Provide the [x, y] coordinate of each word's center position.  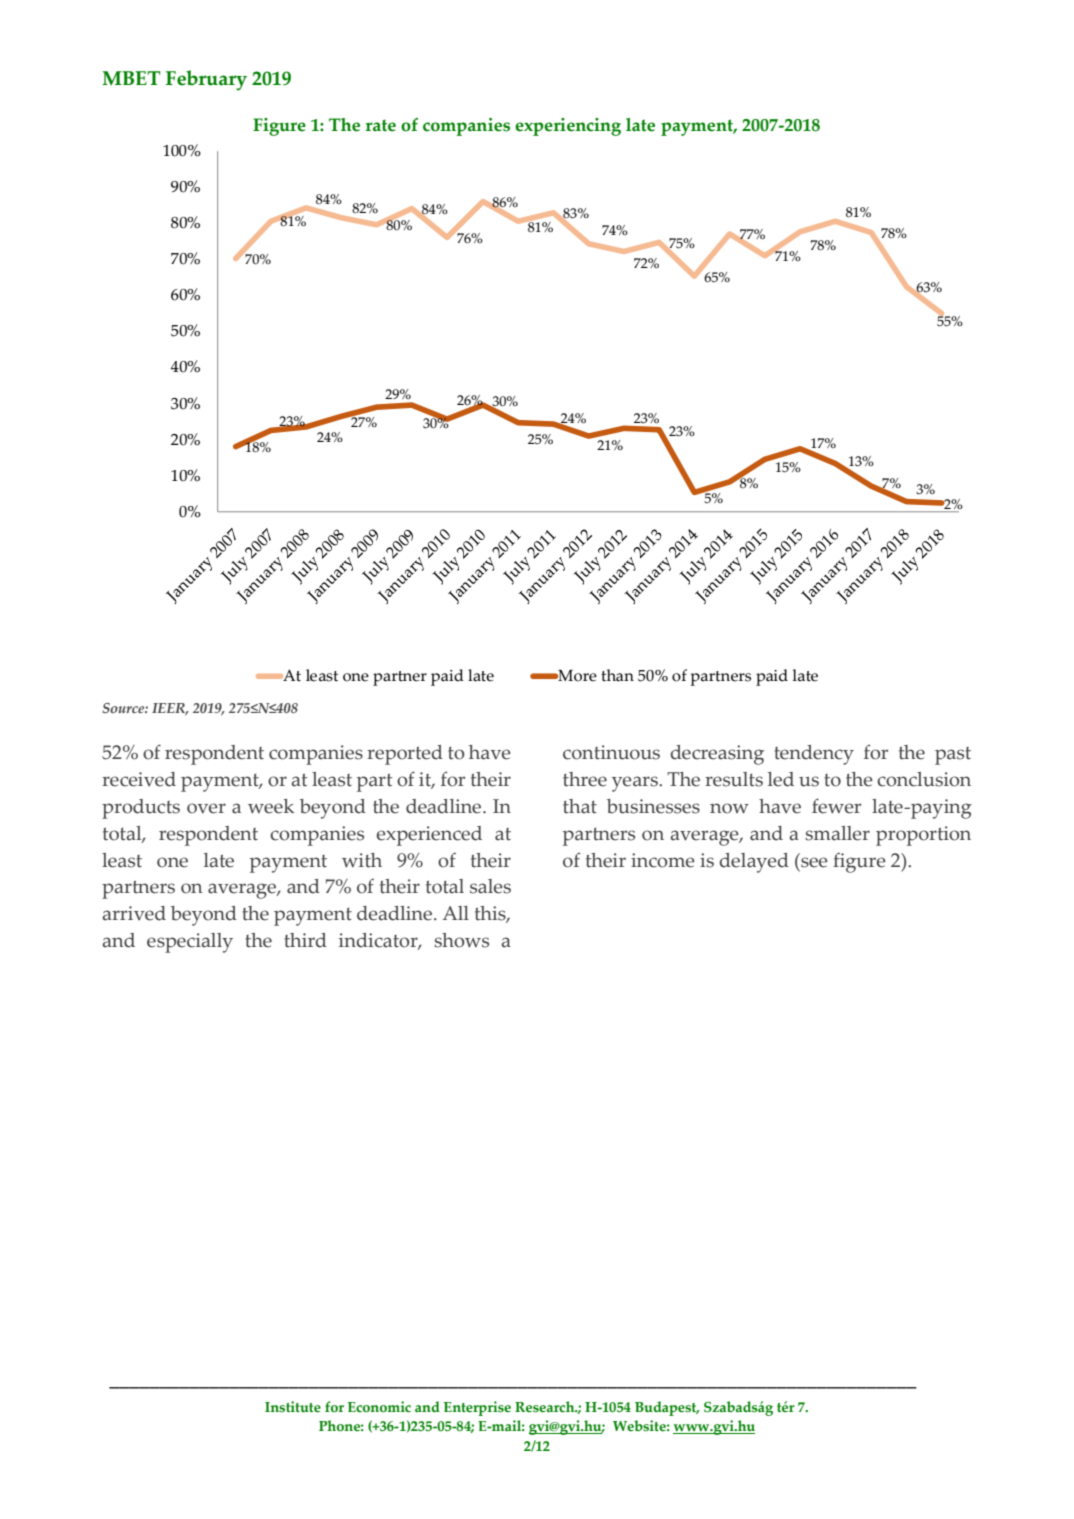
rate [380, 125]
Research [546, 1407]
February [206, 80]
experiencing [568, 127]
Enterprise [477, 1408]
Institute [293, 1407]
